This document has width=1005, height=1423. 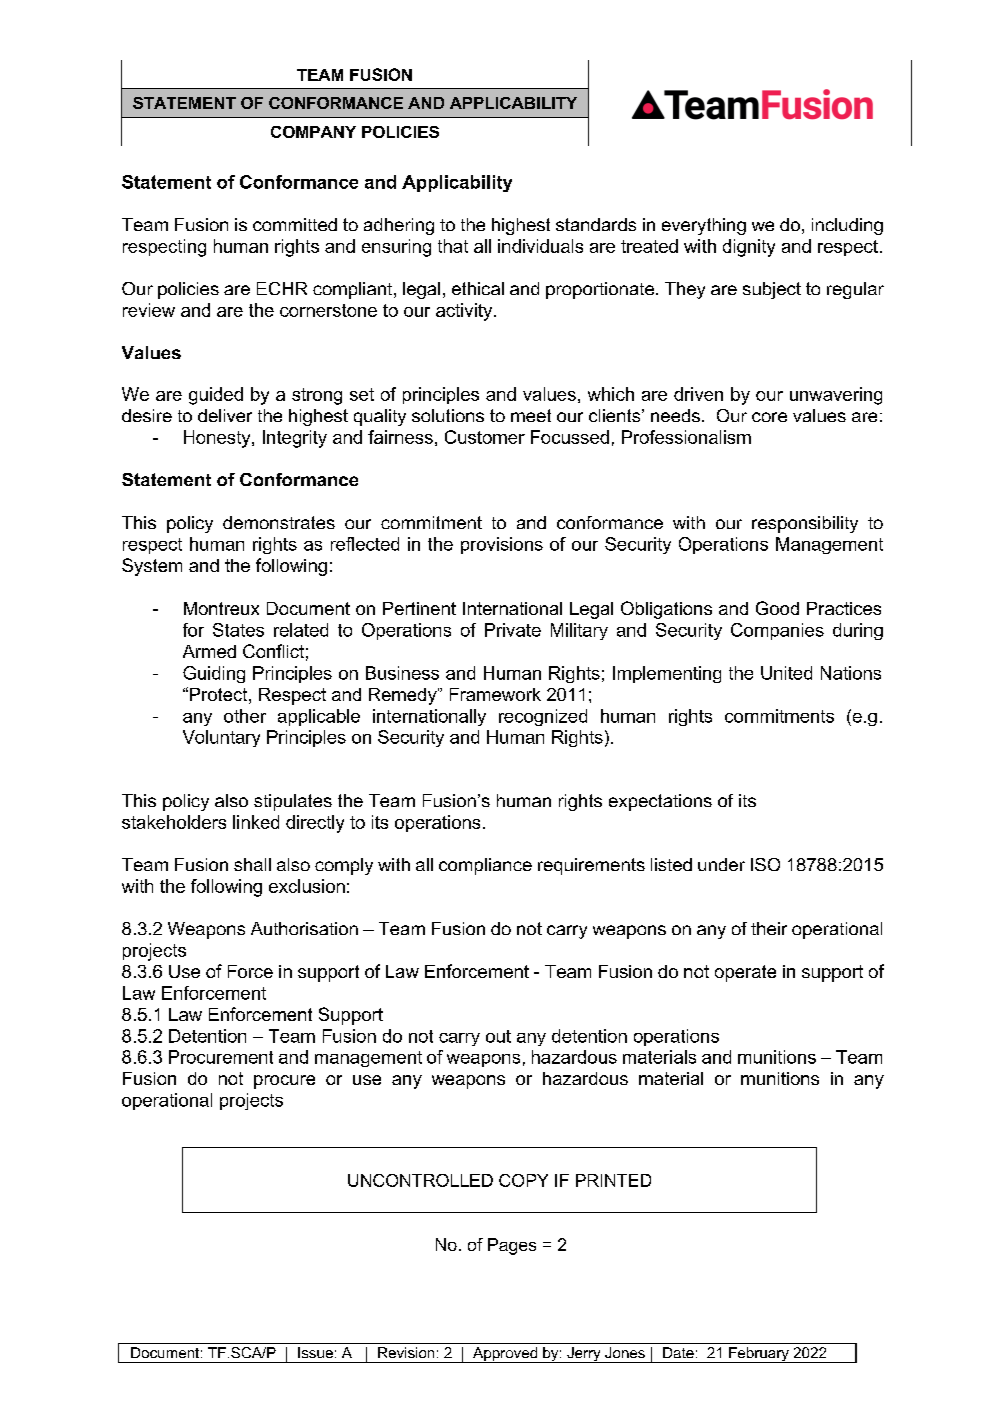 What do you see at coordinates (765, 864) in the document?
I see `ISO` at bounding box center [765, 864].
